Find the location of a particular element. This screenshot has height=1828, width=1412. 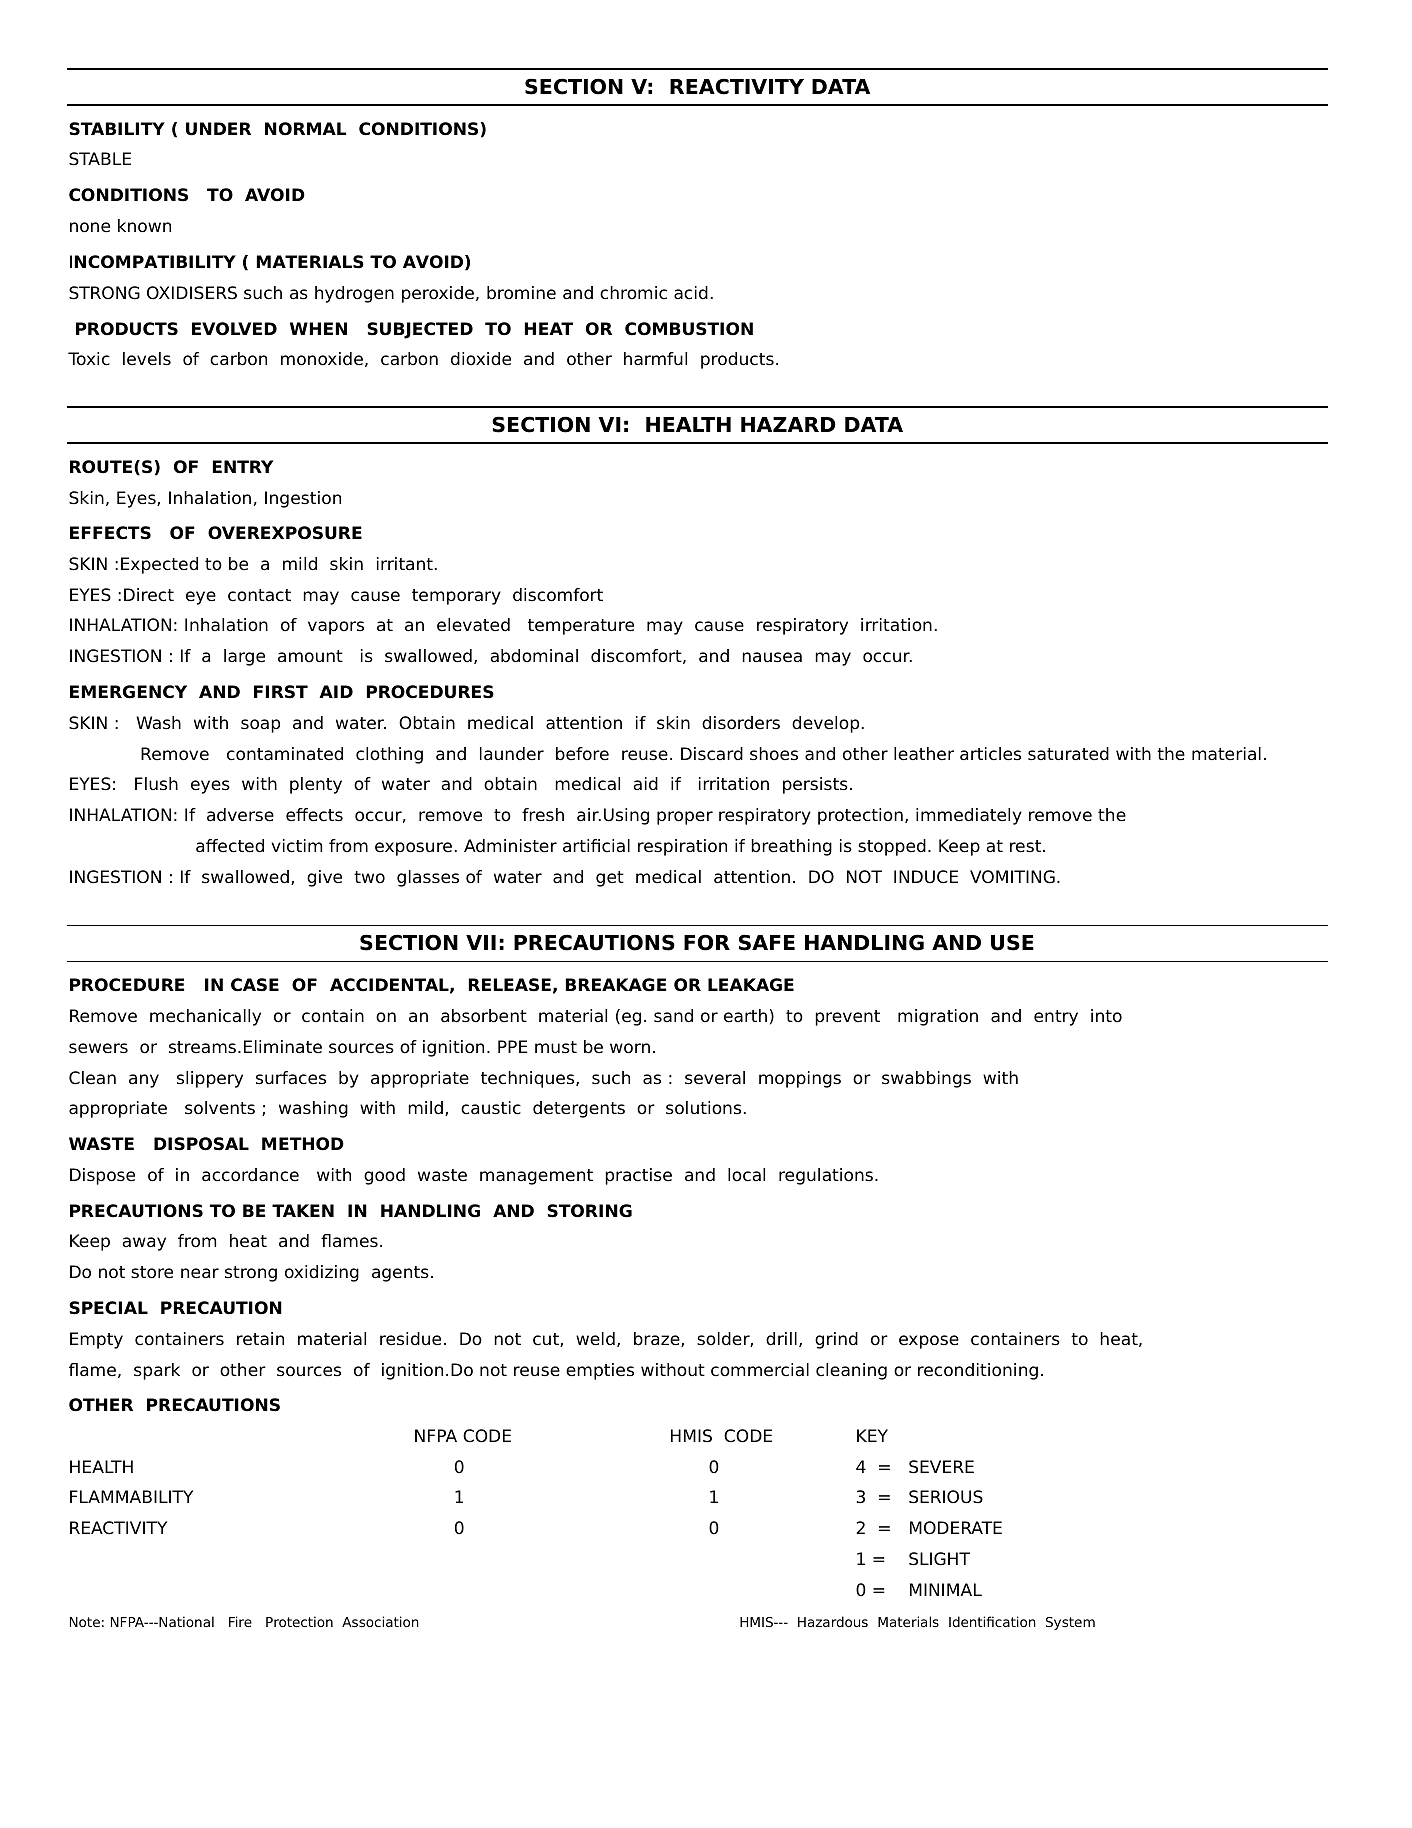

VOMITING is located at coordinates (1012, 877).
